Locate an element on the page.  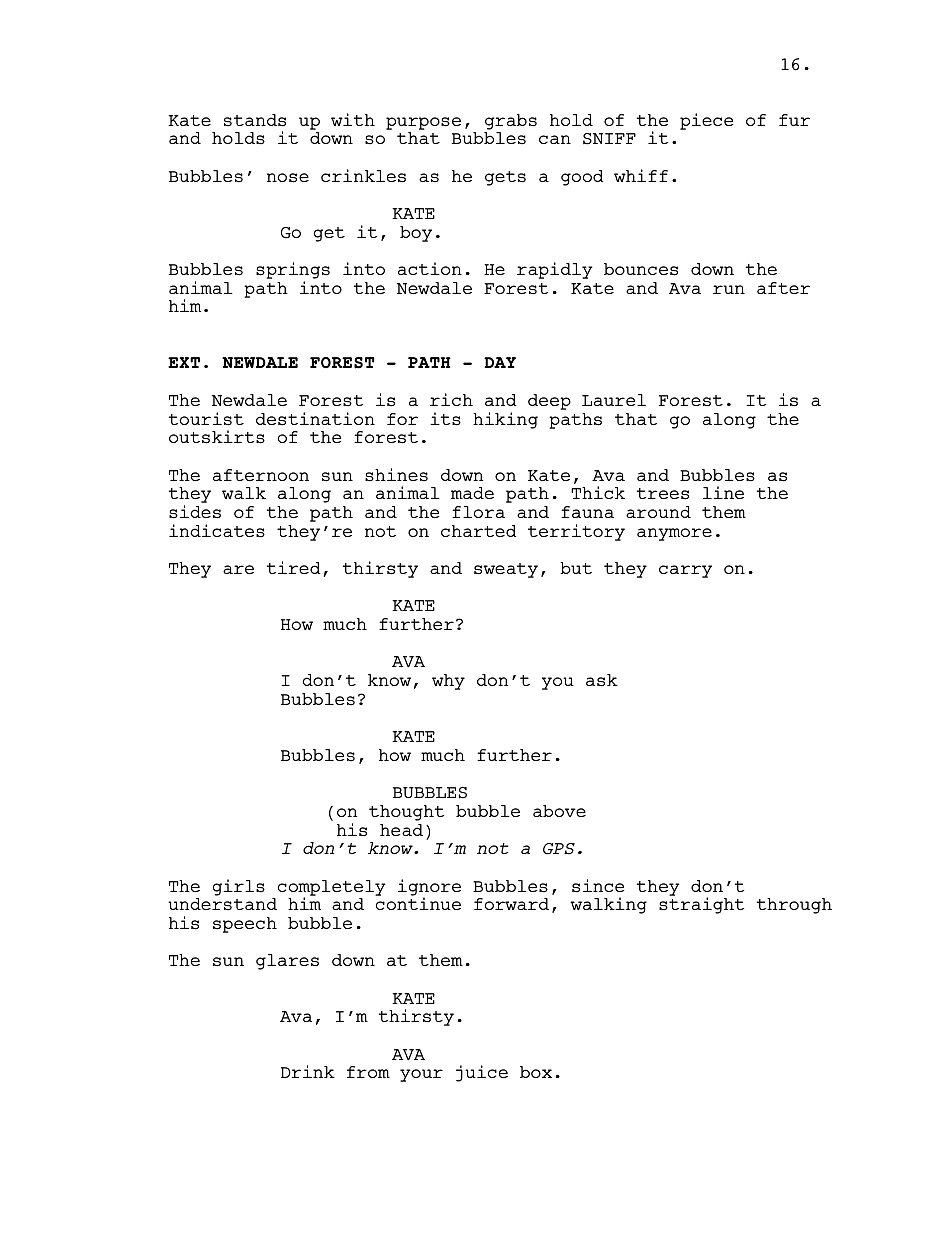
Drink is located at coordinates (308, 1071).
